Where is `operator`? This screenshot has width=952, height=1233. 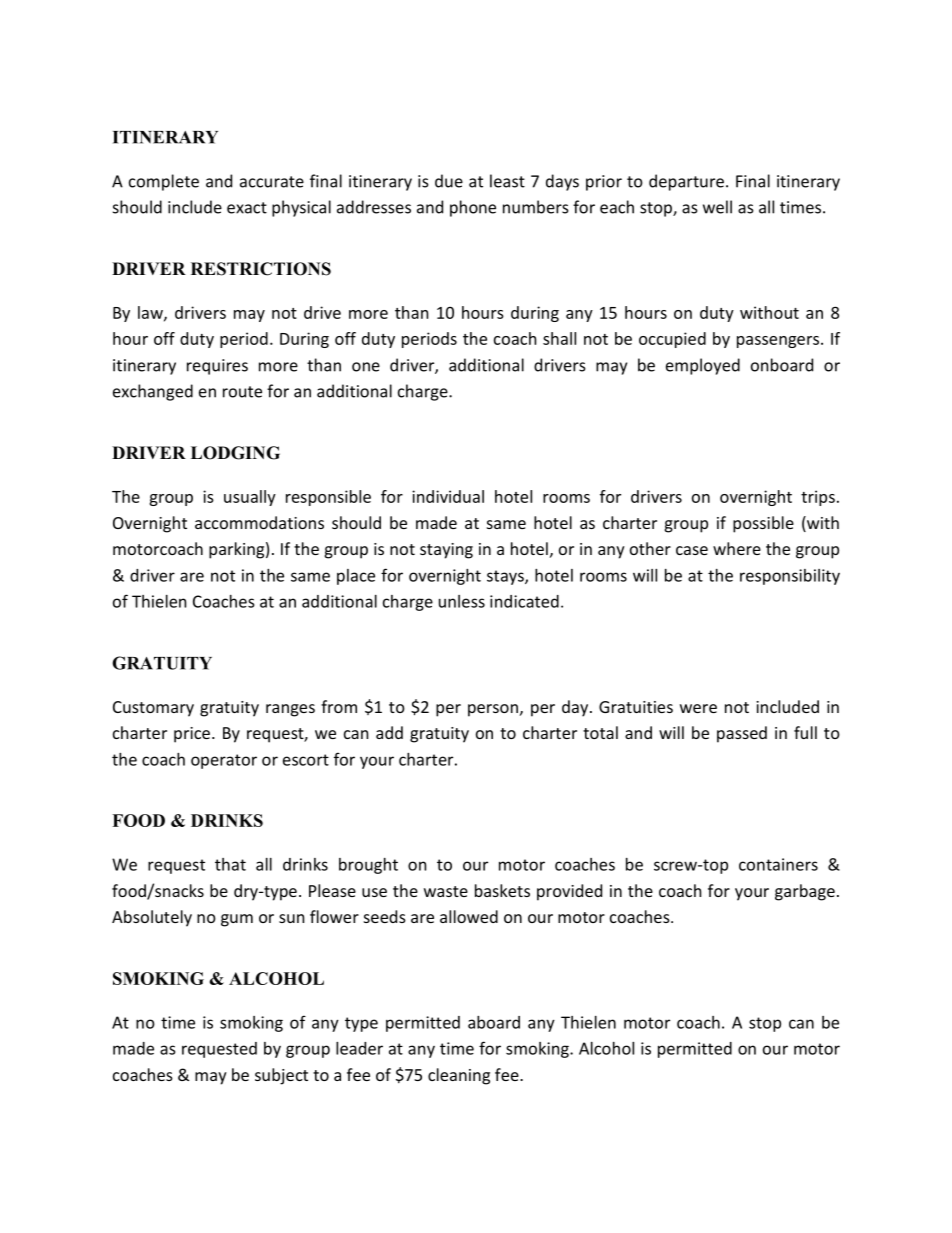 operator is located at coordinates (224, 761).
